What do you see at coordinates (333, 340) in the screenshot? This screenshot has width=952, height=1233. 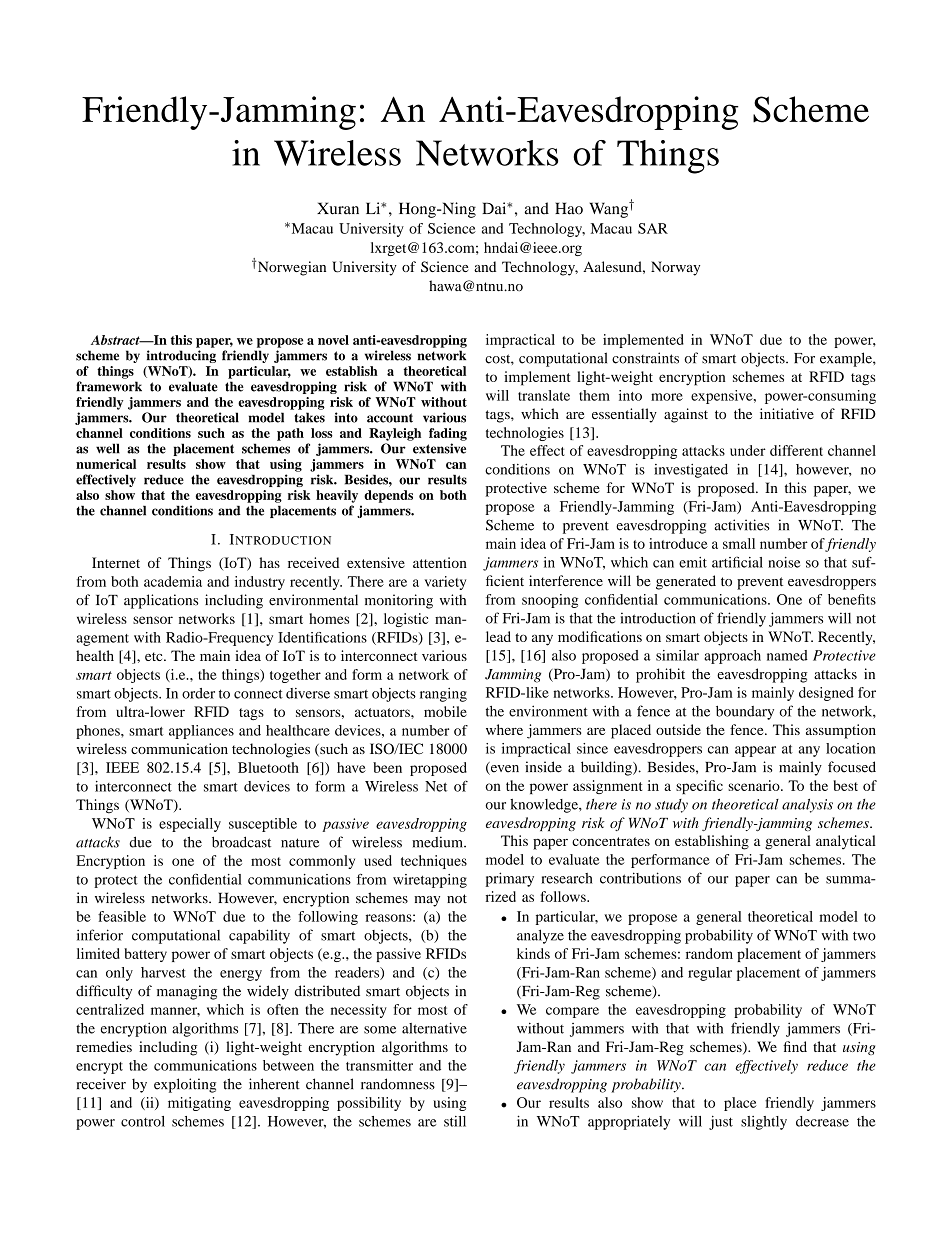 I see `novel` at bounding box center [333, 340].
